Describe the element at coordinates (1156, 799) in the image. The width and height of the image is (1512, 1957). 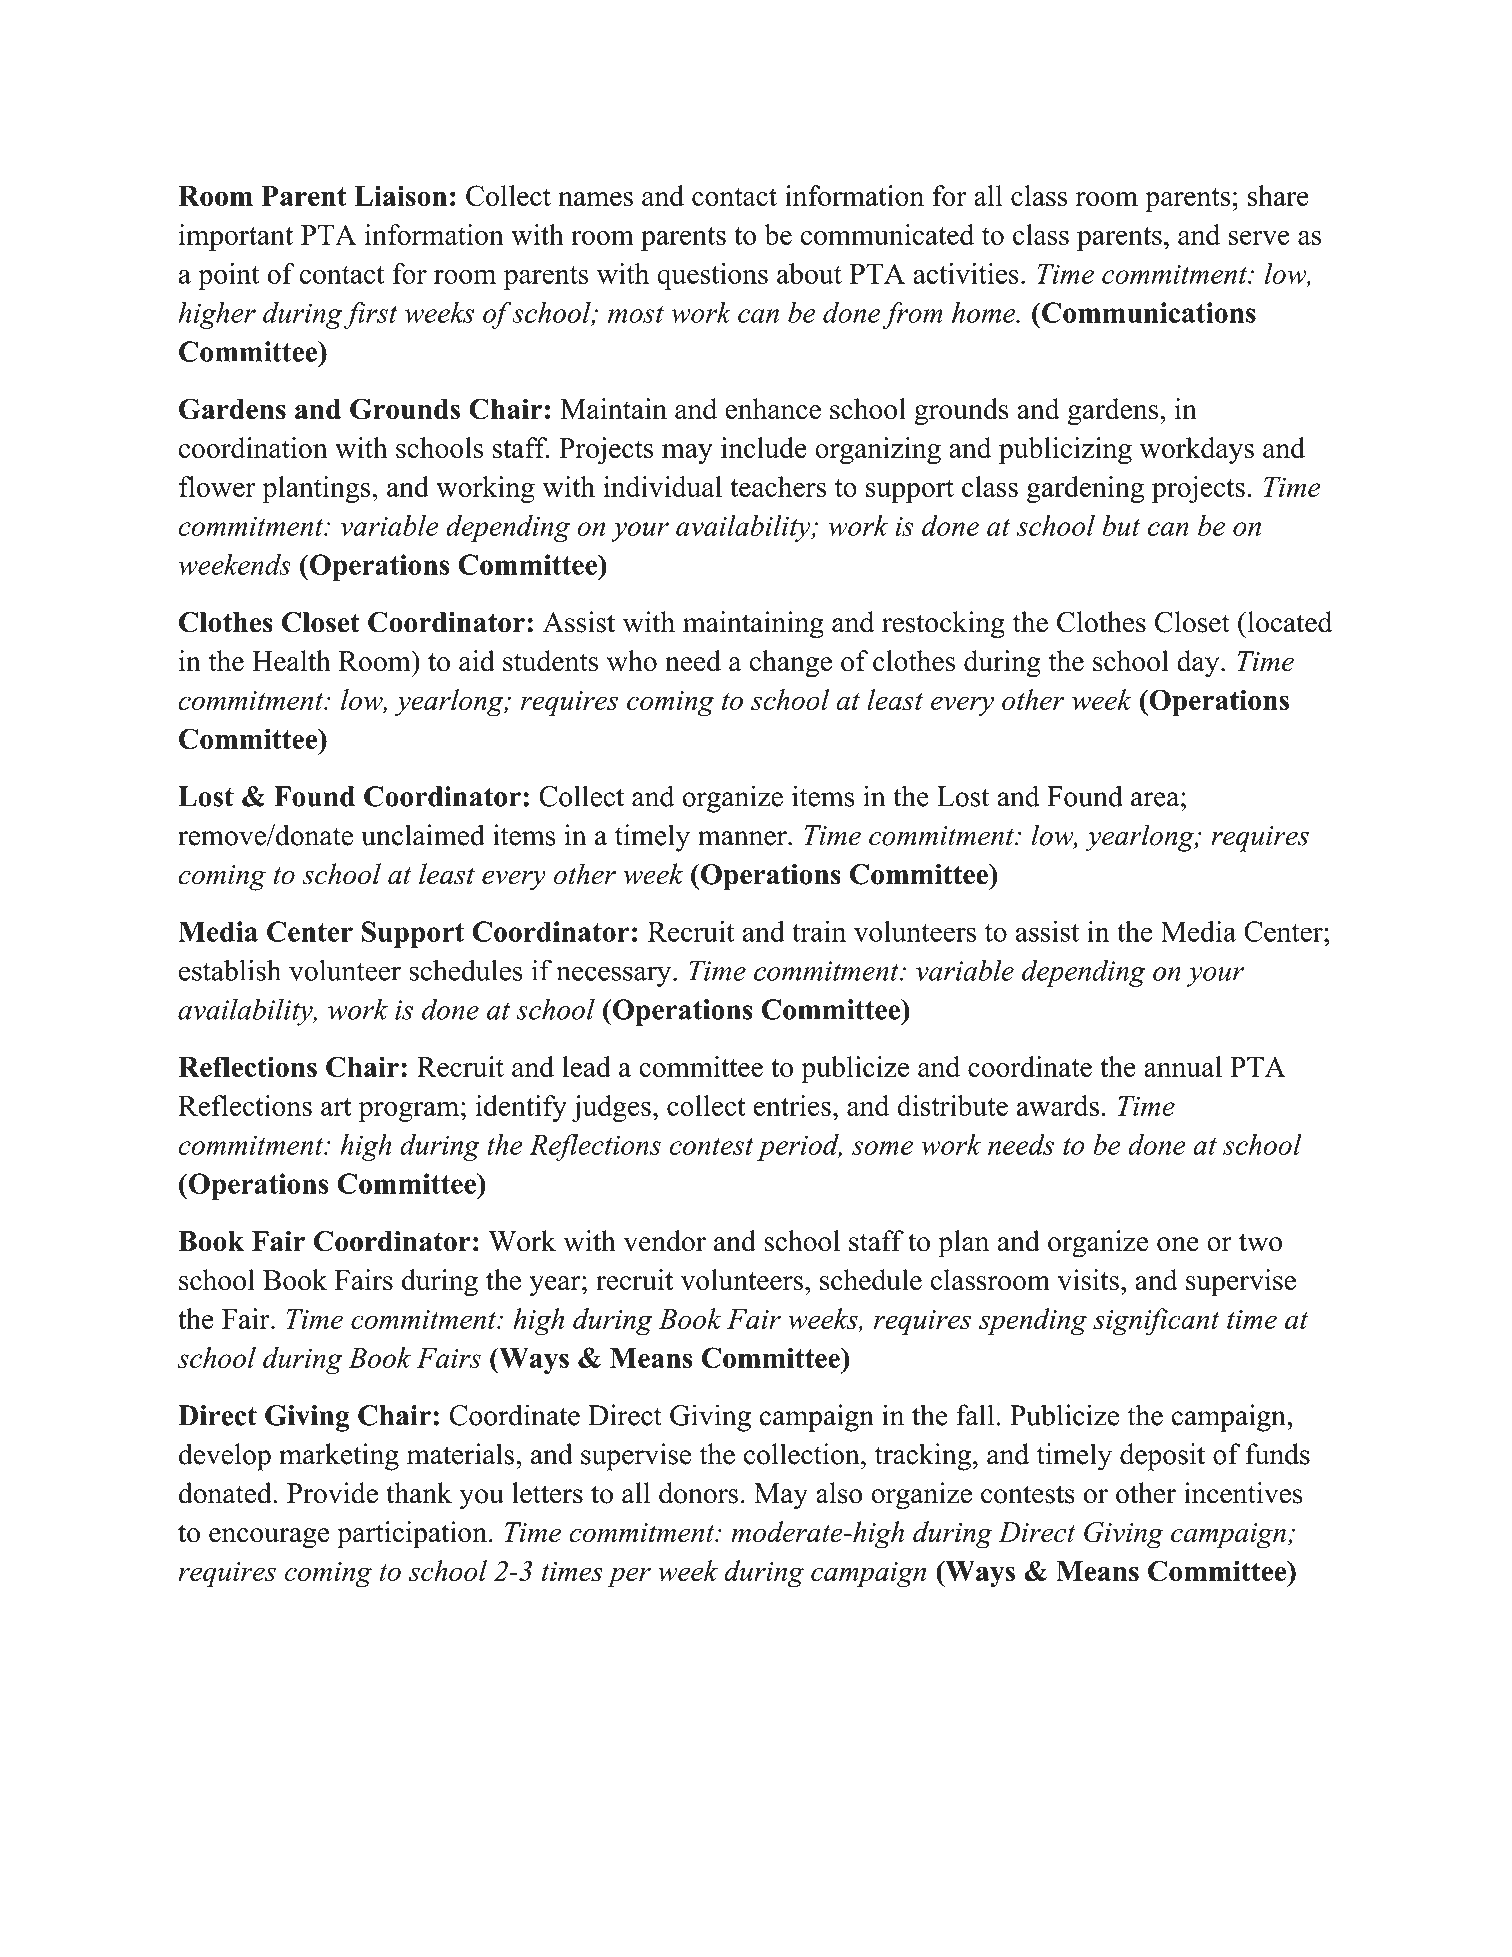
I see `area` at that location.
